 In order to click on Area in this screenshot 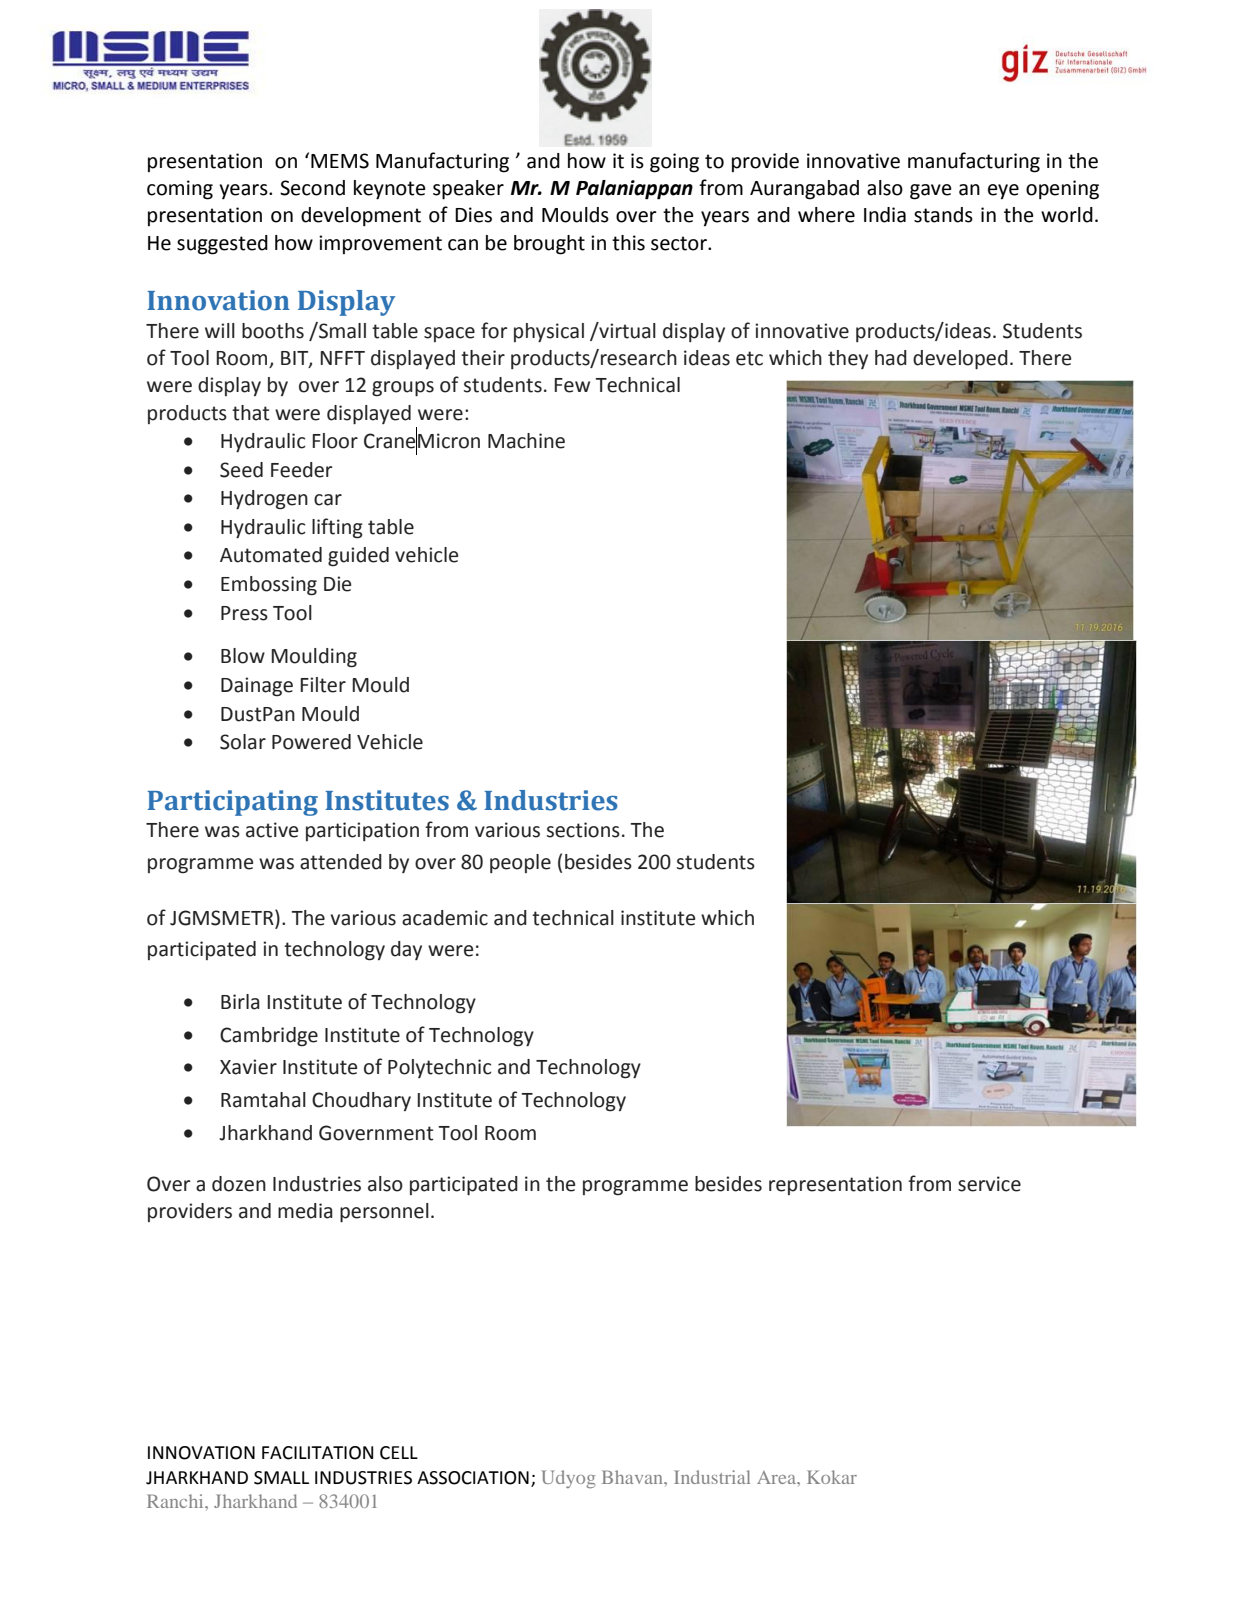, I will do `click(777, 1477)`.
